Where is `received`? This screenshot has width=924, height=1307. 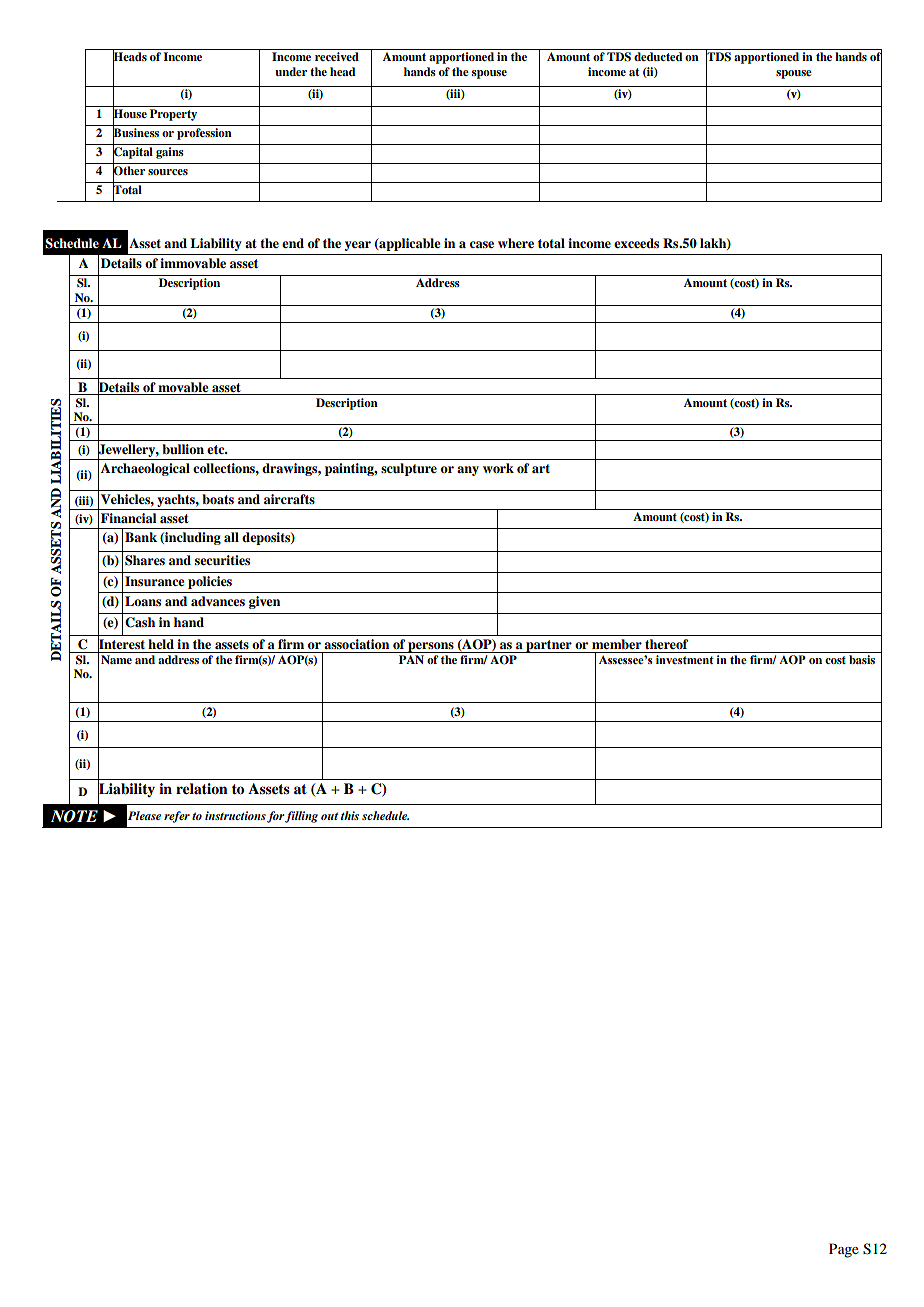 received is located at coordinates (337, 56).
